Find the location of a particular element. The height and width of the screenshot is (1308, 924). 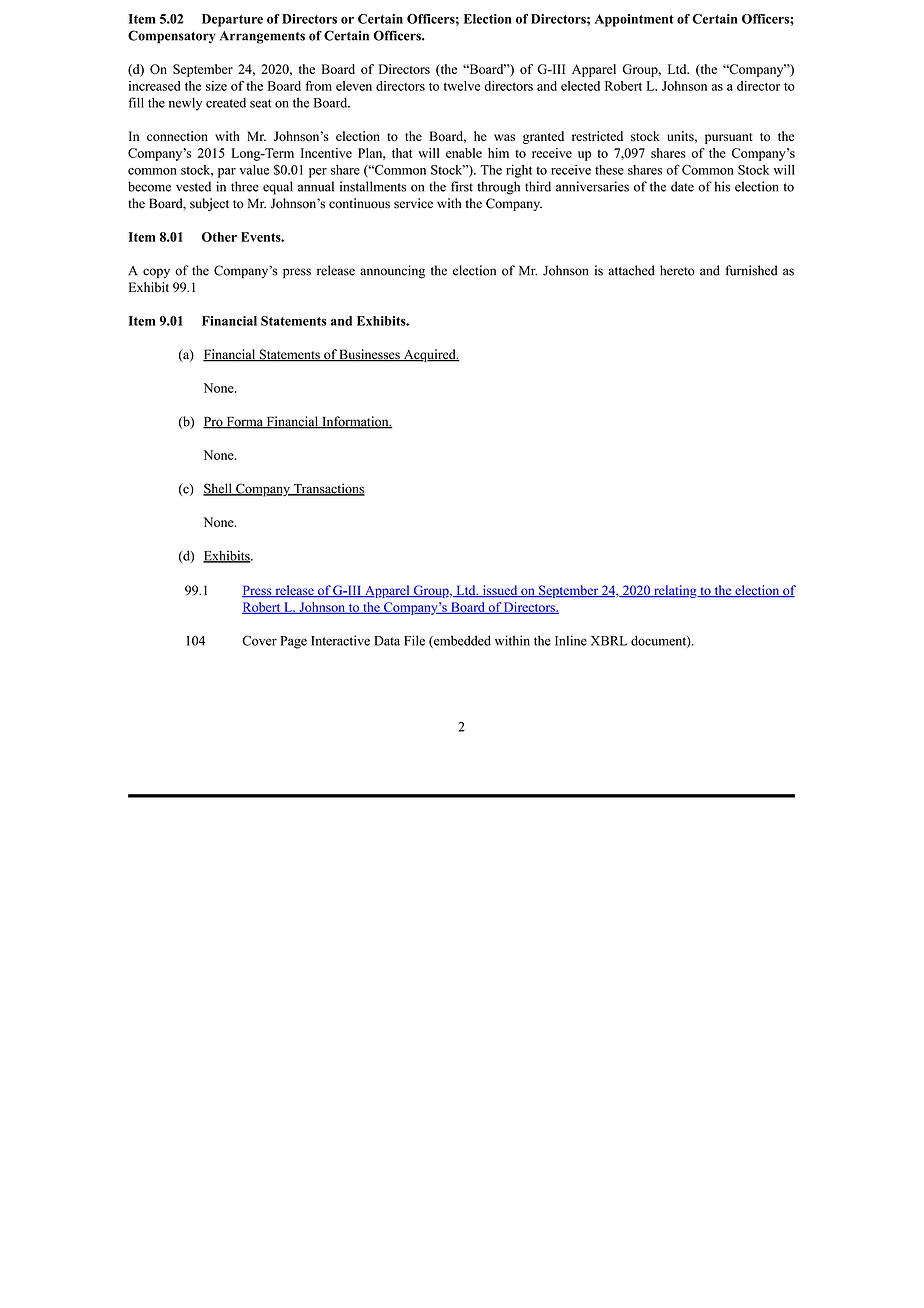

Compensatory is located at coordinates (171, 37).
